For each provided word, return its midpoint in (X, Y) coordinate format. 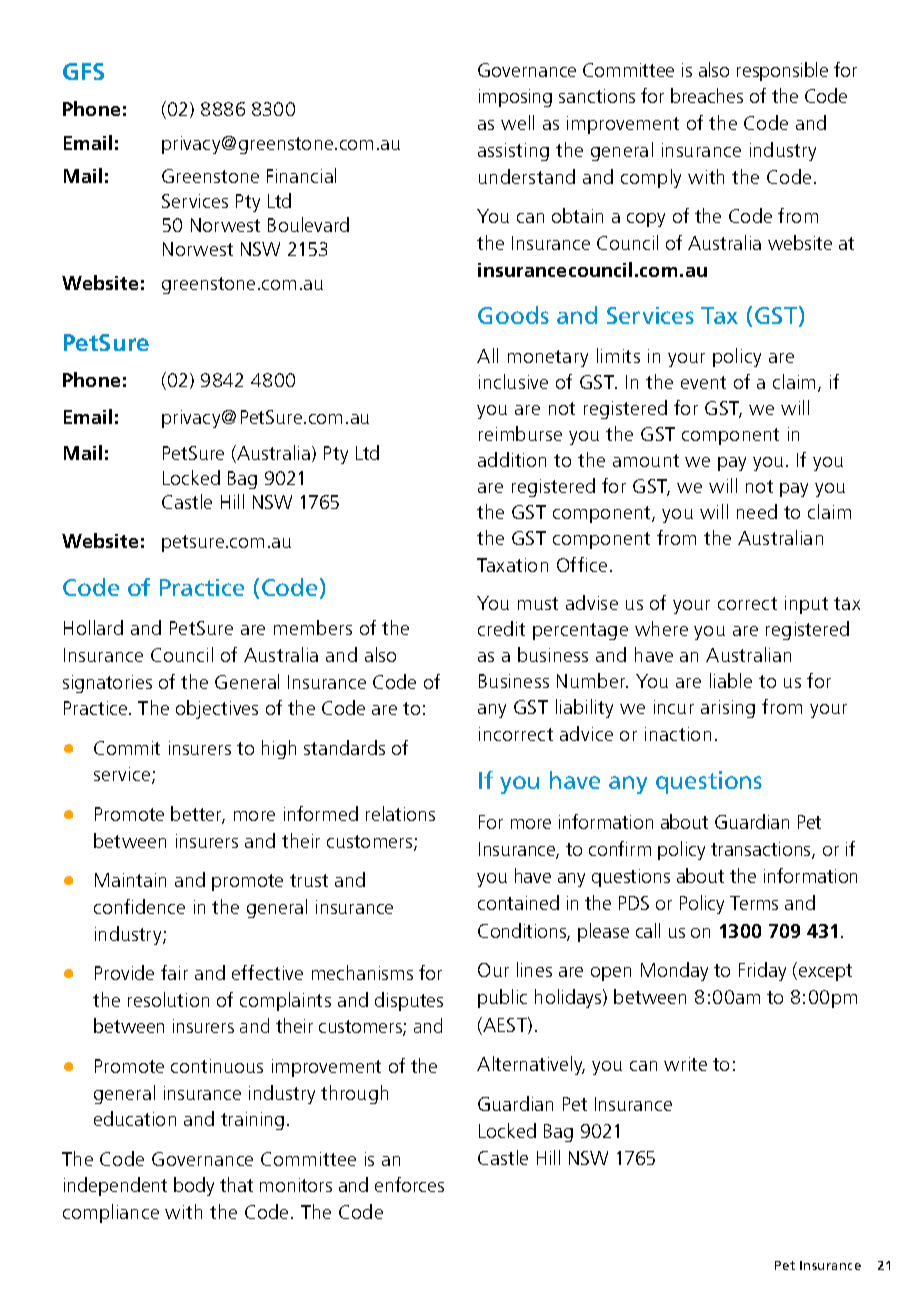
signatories (107, 684)
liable (731, 680)
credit (501, 628)
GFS (83, 71)
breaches (707, 95)
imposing (515, 98)
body (194, 1186)
